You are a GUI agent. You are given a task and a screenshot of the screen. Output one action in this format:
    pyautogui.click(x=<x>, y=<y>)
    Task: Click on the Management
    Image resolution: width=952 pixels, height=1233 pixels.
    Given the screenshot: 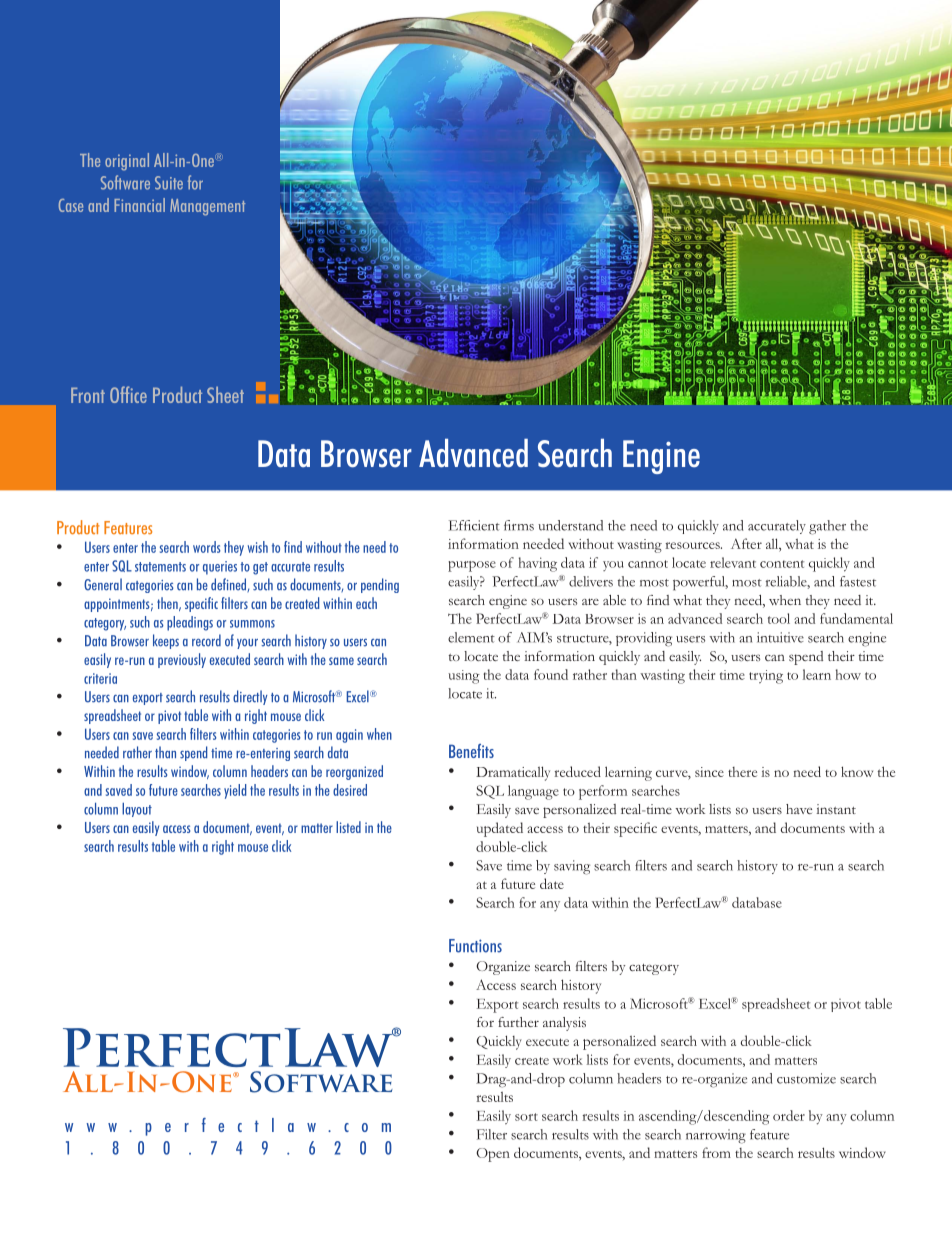 What is the action you would take?
    pyautogui.click(x=207, y=207)
